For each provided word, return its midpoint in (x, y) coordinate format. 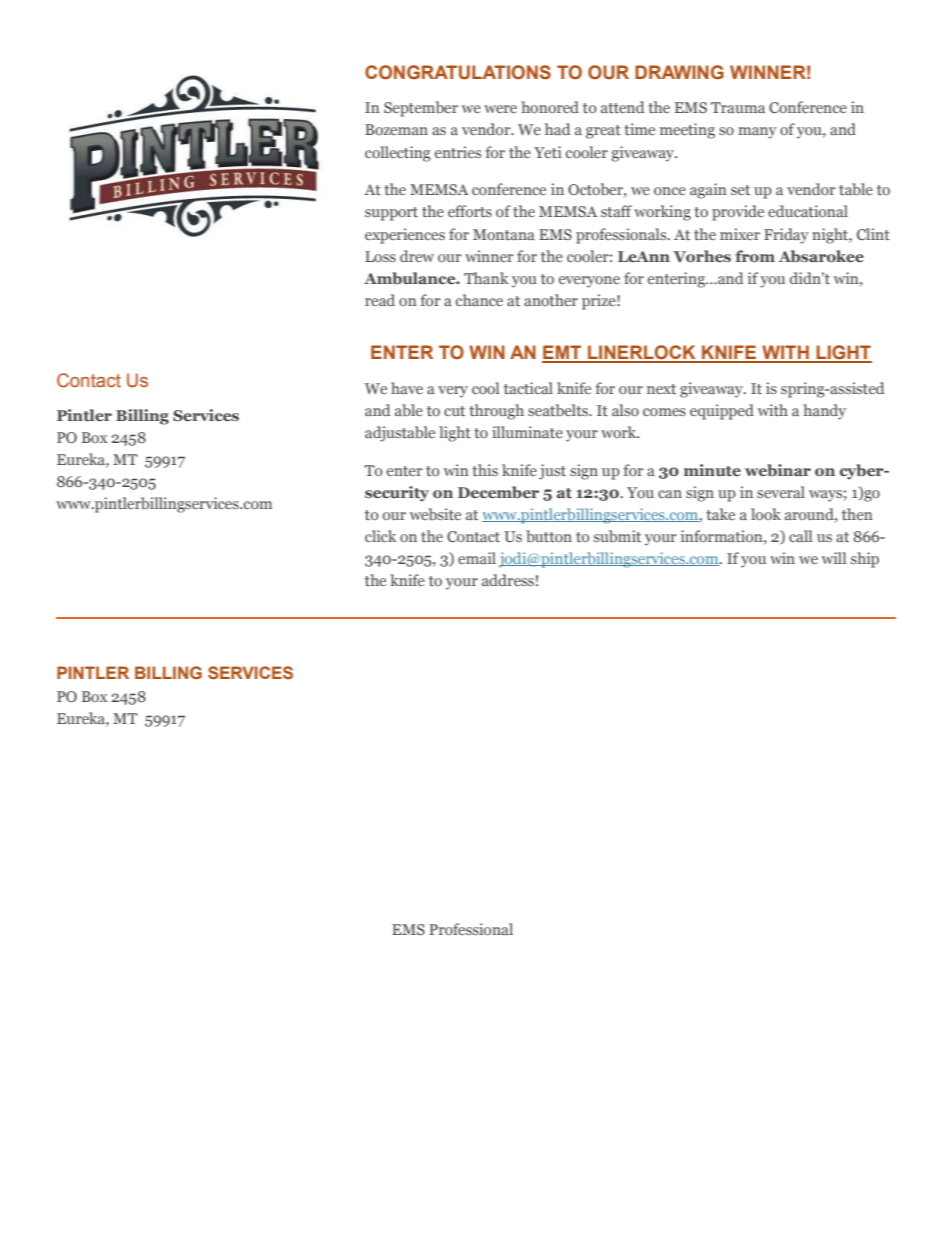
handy (824, 412)
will (834, 558)
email (477, 558)
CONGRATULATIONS (458, 72)
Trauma (738, 107)
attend (622, 107)
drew (417, 256)
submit (617, 536)
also (625, 410)
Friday (786, 236)
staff (616, 211)
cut (454, 411)
